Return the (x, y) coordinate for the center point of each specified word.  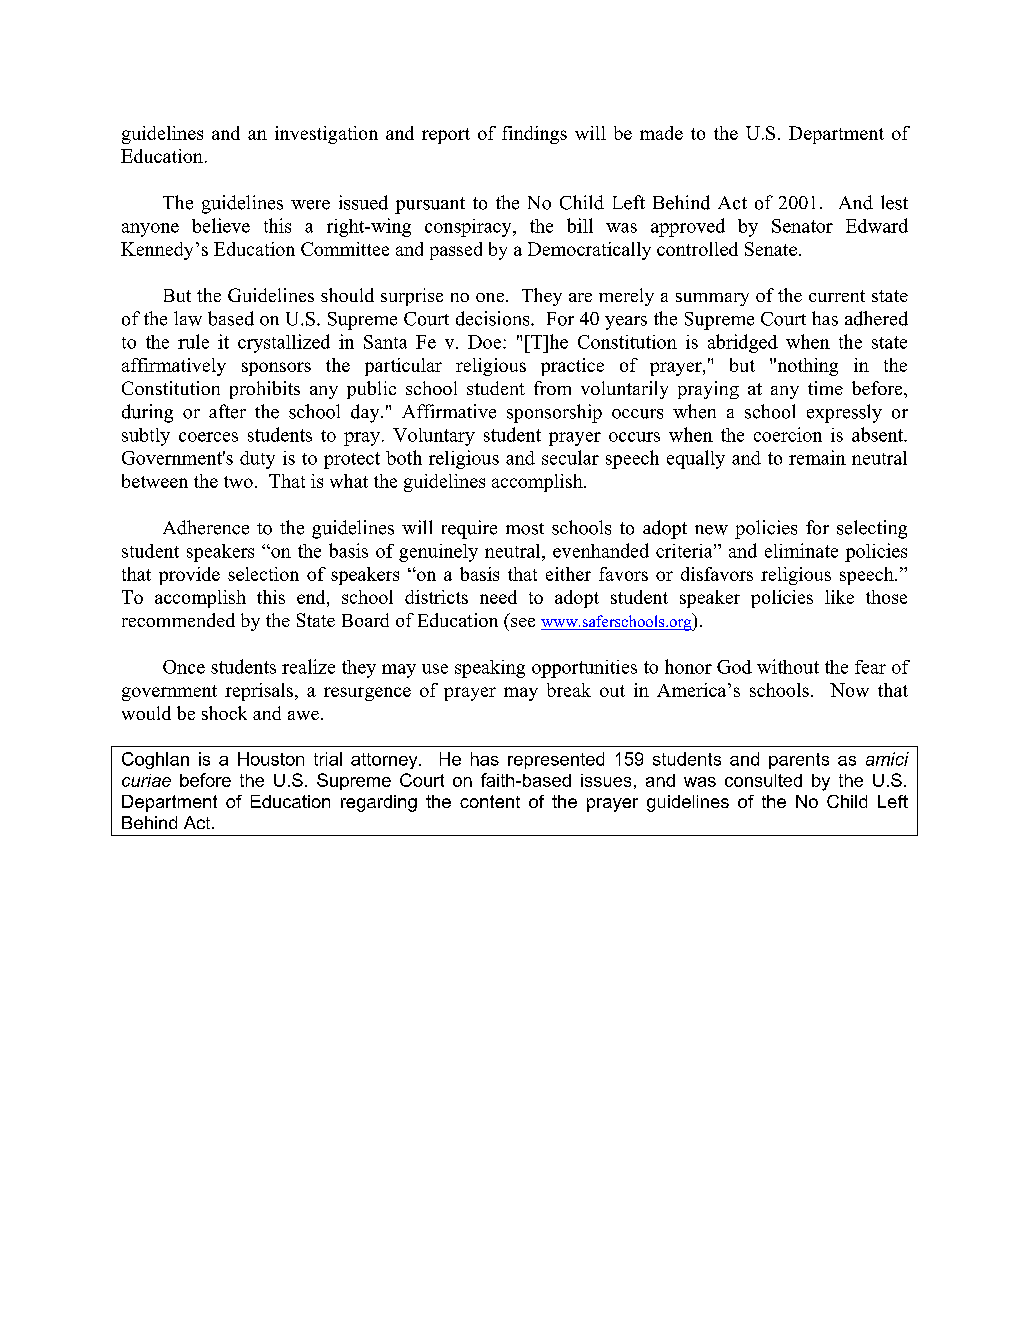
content (490, 801)
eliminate (801, 550)
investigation (326, 135)
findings (534, 135)
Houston (271, 759)
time (825, 388)
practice (572, 367)
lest (894, 202)
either (568, 574)
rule (193, 341)
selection (263, 574)
